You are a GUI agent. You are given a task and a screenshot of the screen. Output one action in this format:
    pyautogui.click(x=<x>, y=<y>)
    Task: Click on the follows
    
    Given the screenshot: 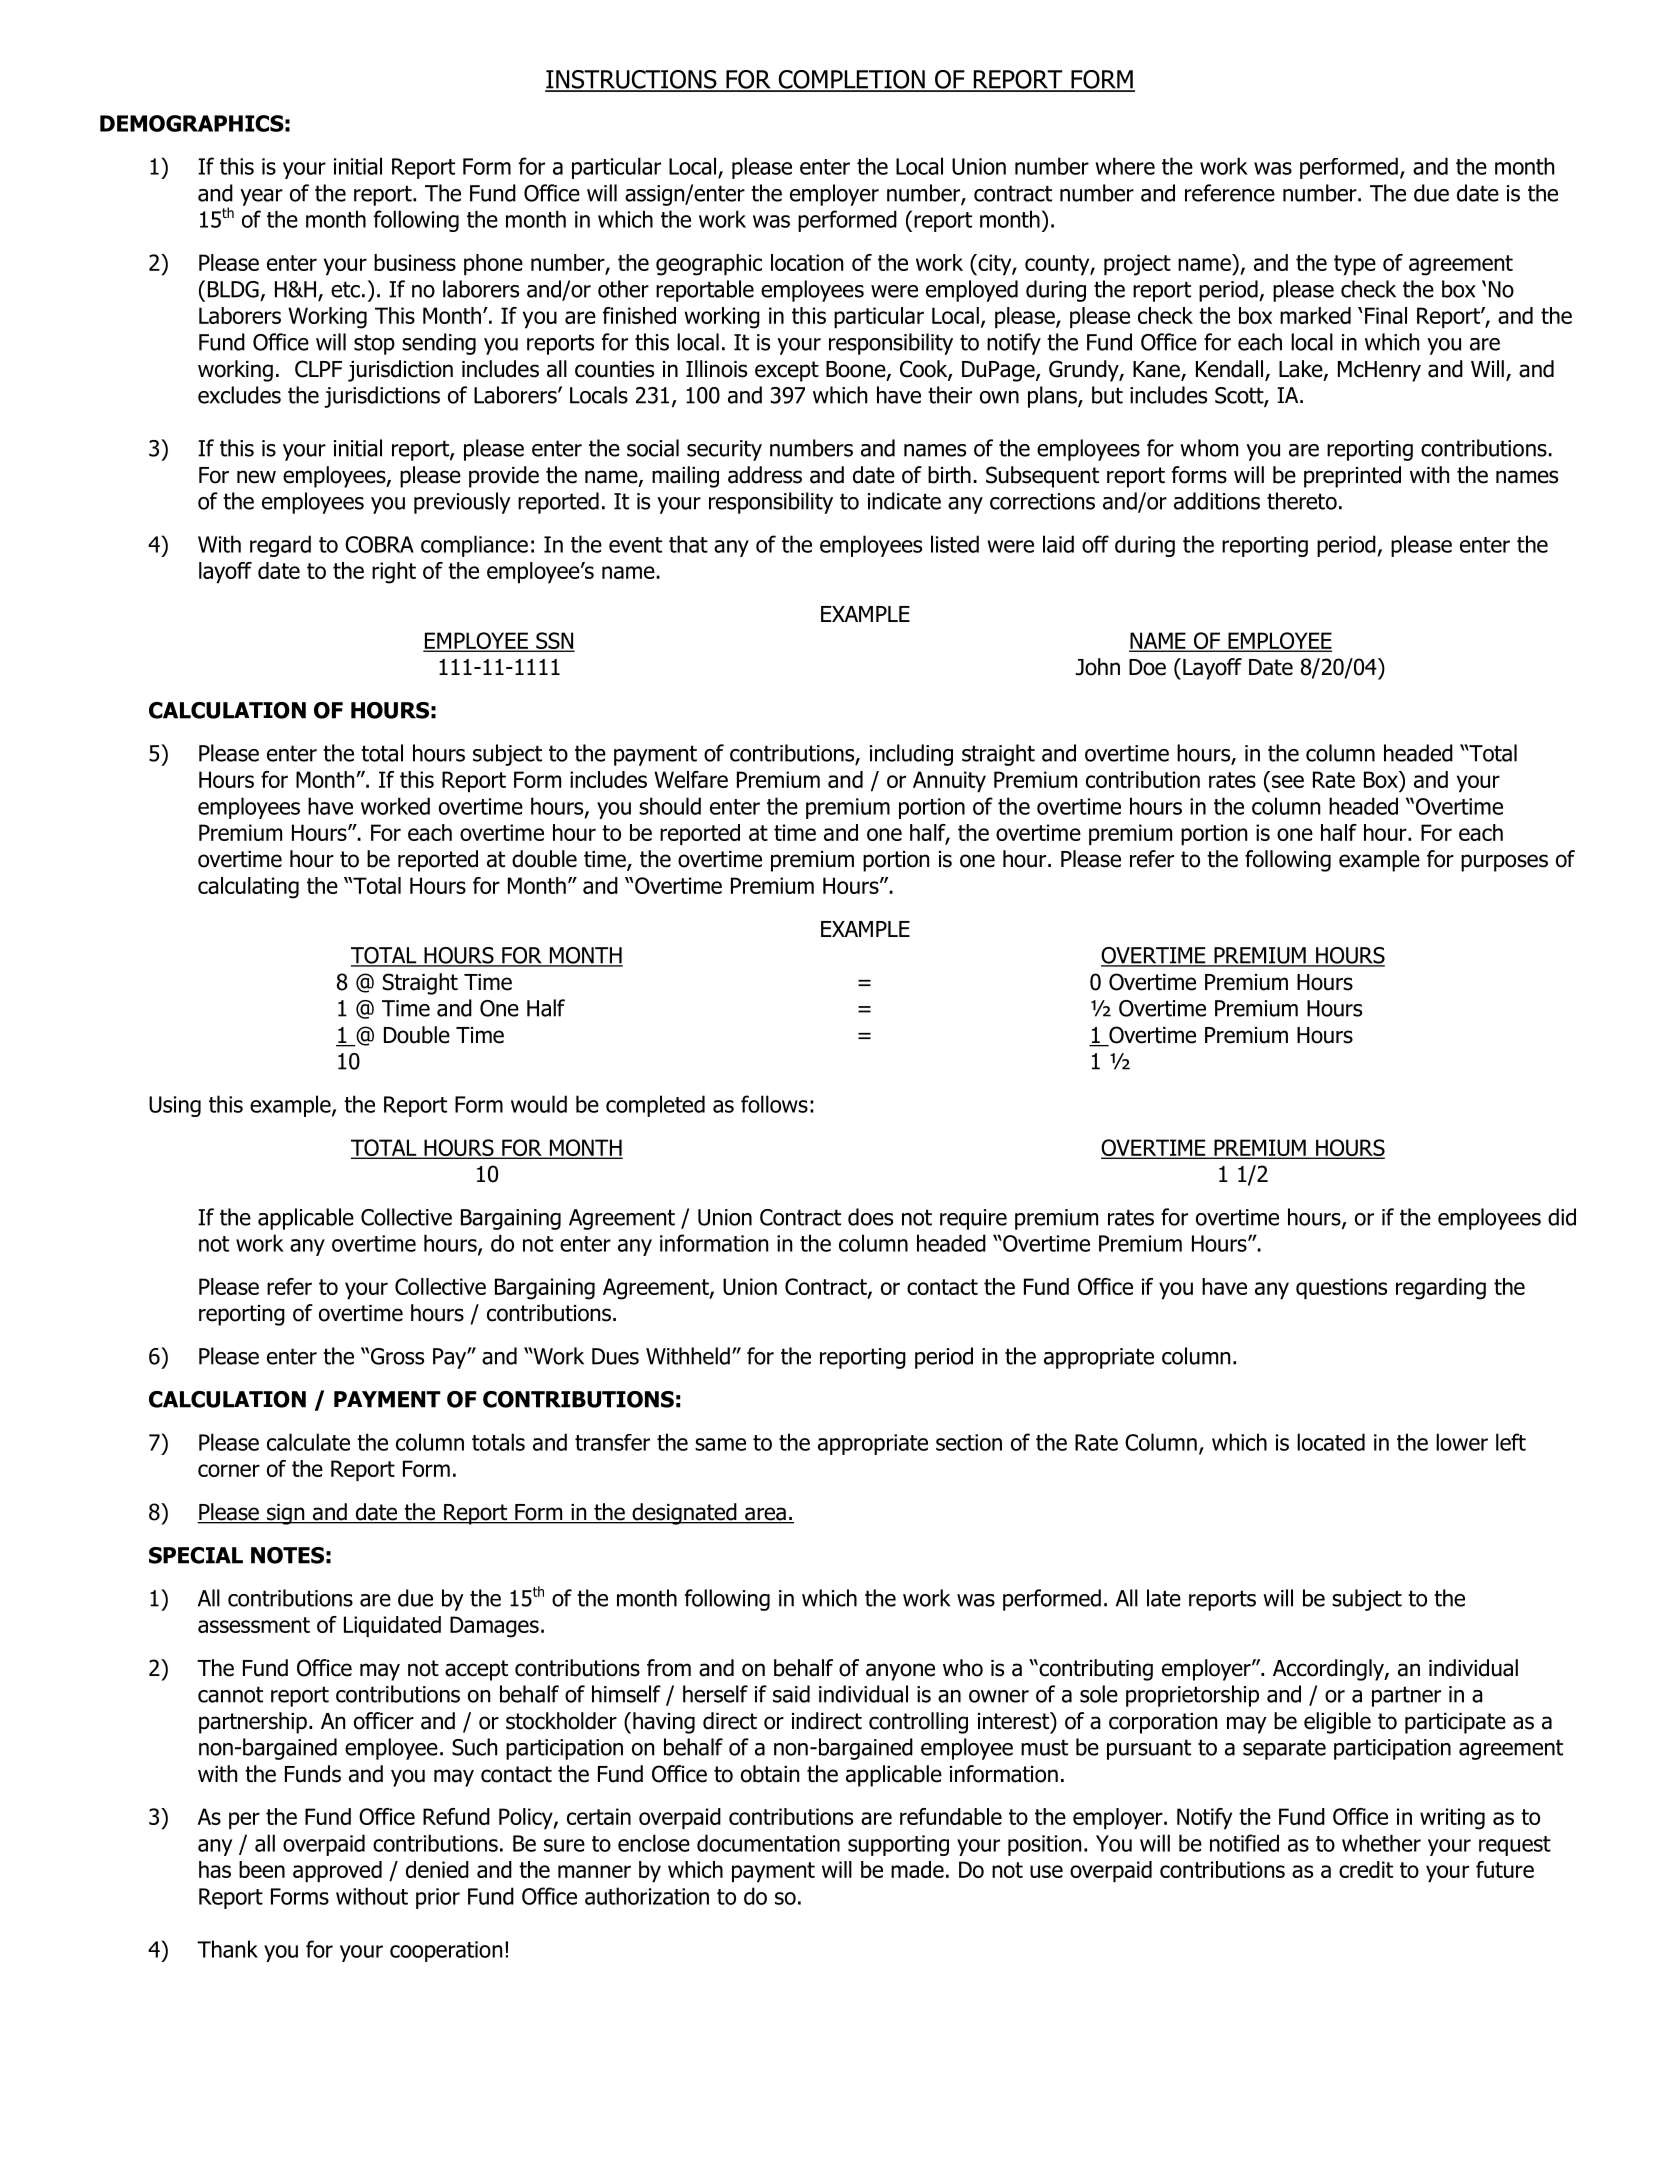 What is the action you would take?
    pyautogui.click(x=774, y=1104)
